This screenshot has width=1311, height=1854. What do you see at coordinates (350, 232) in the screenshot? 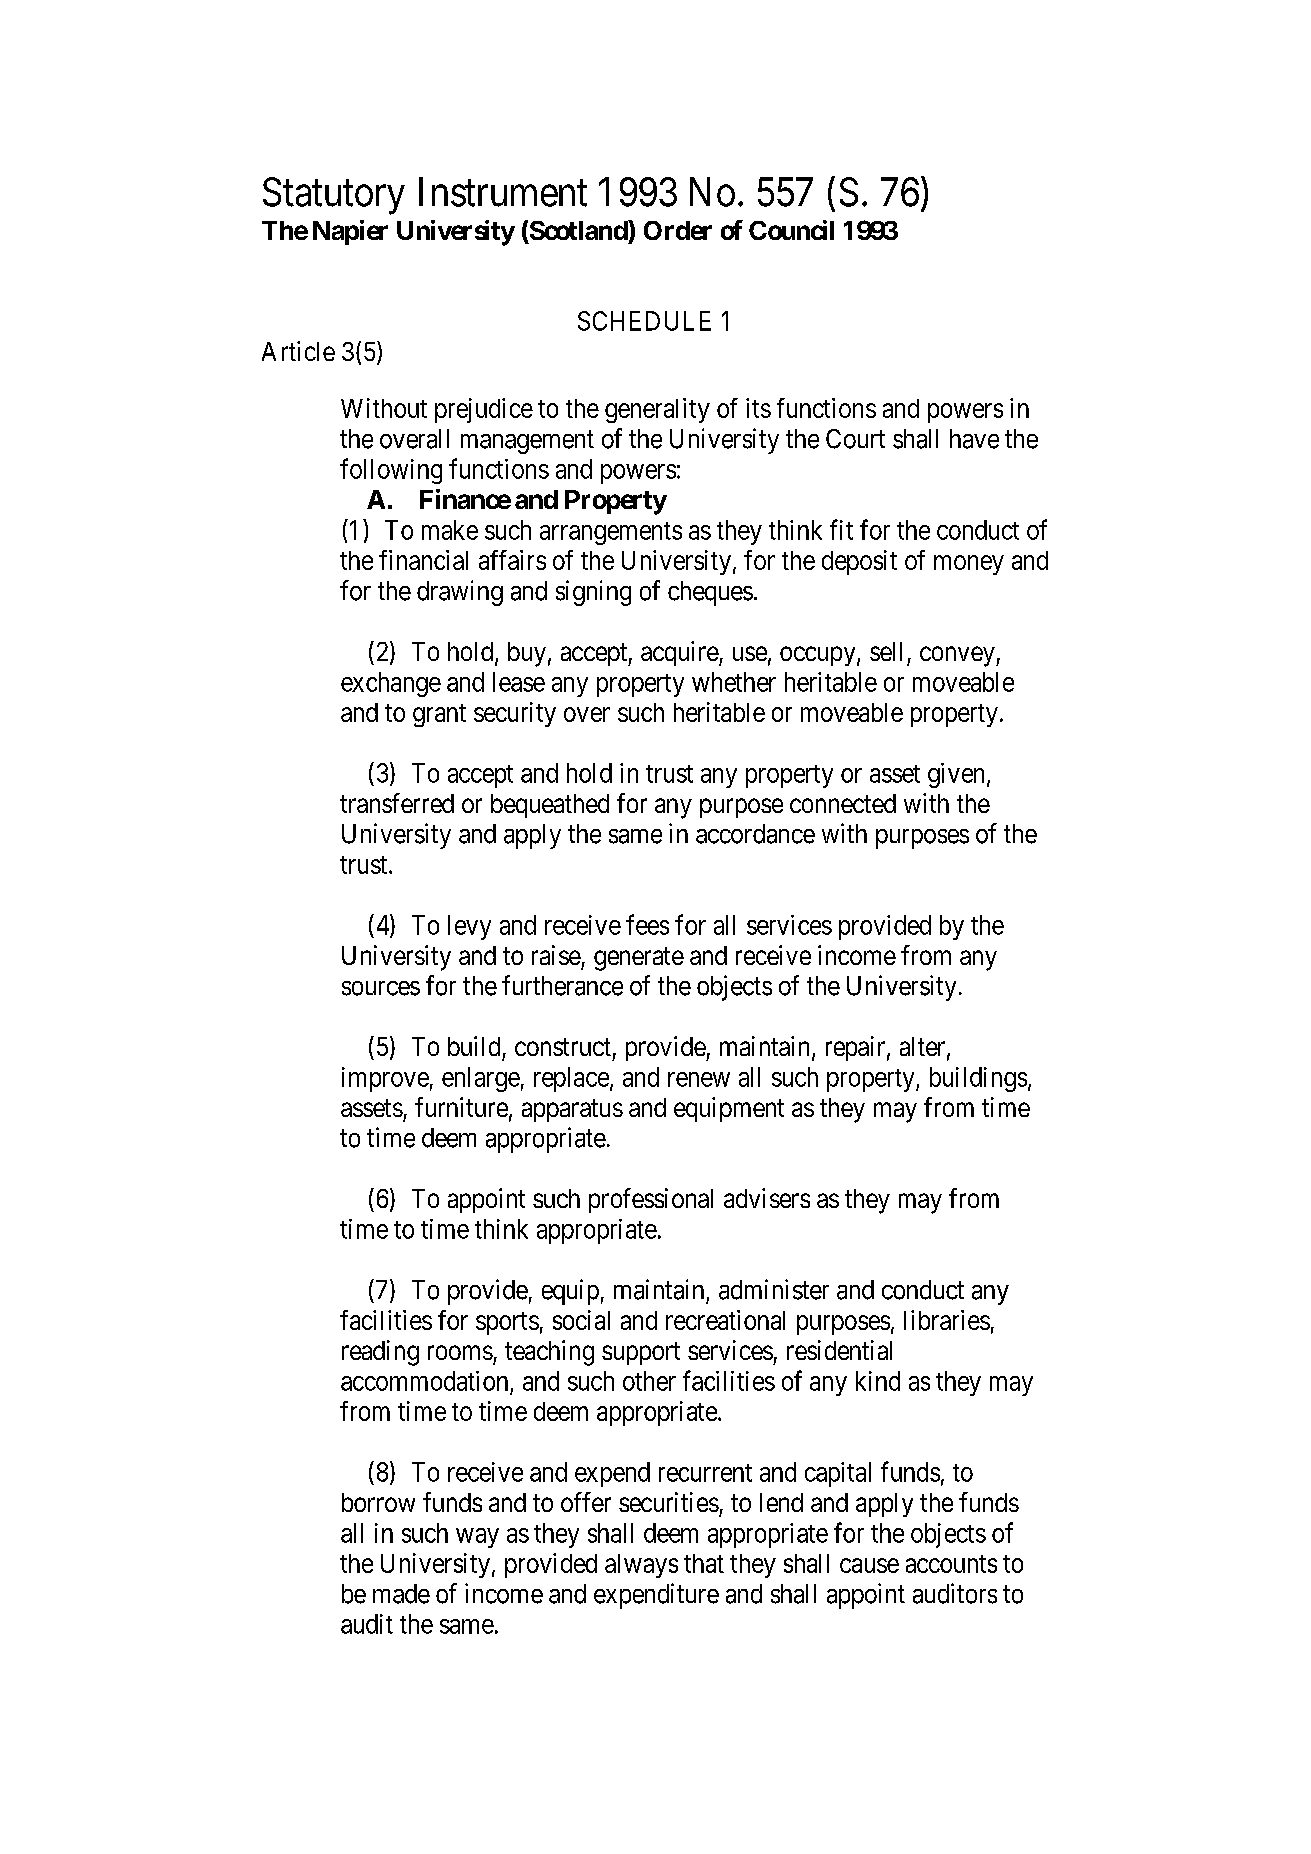
I see `Napier` at bounding box center [350, 232].
